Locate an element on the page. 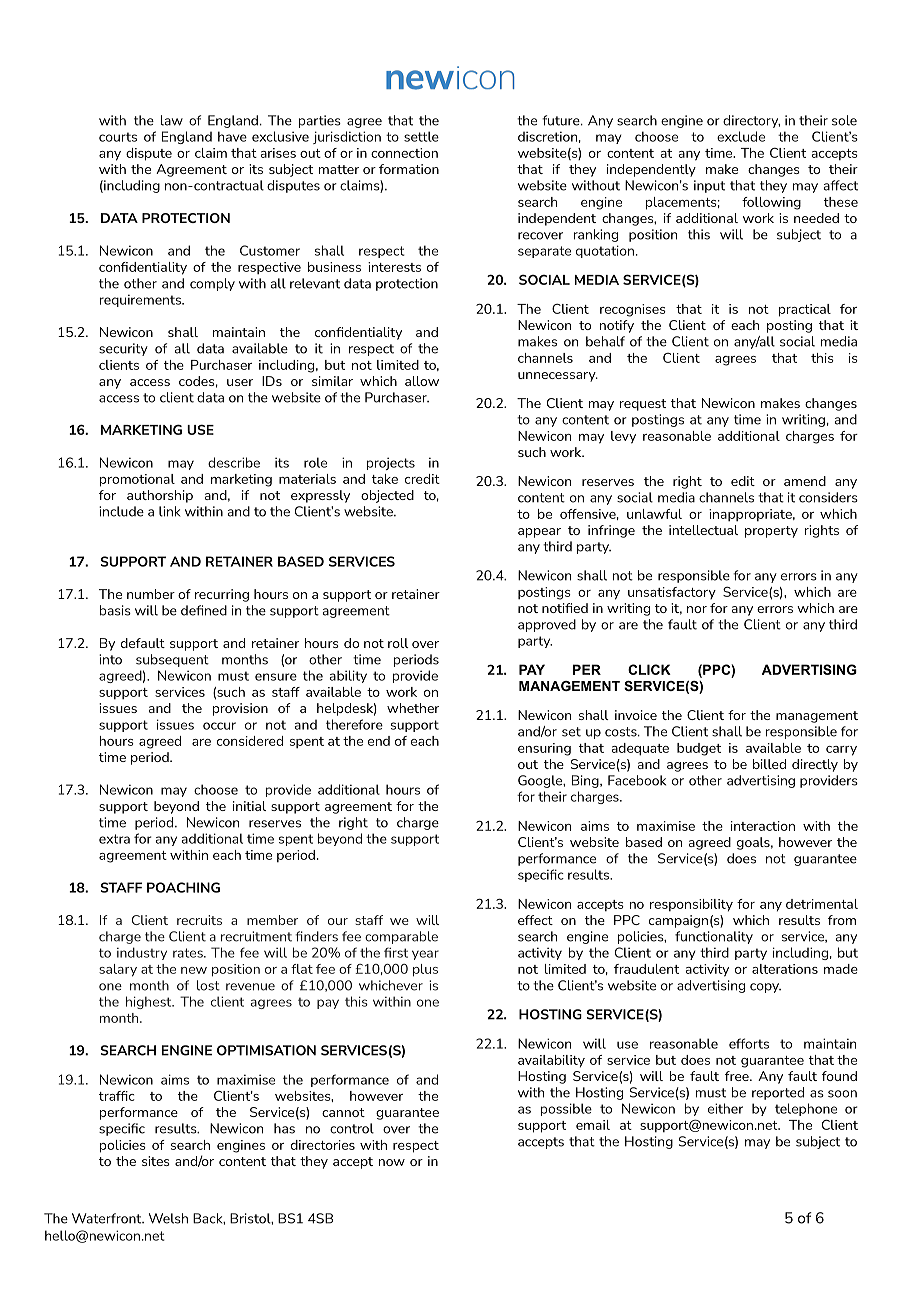 The height and width of the image is (1307, 924). effect is located at coordinates (535, 920).
